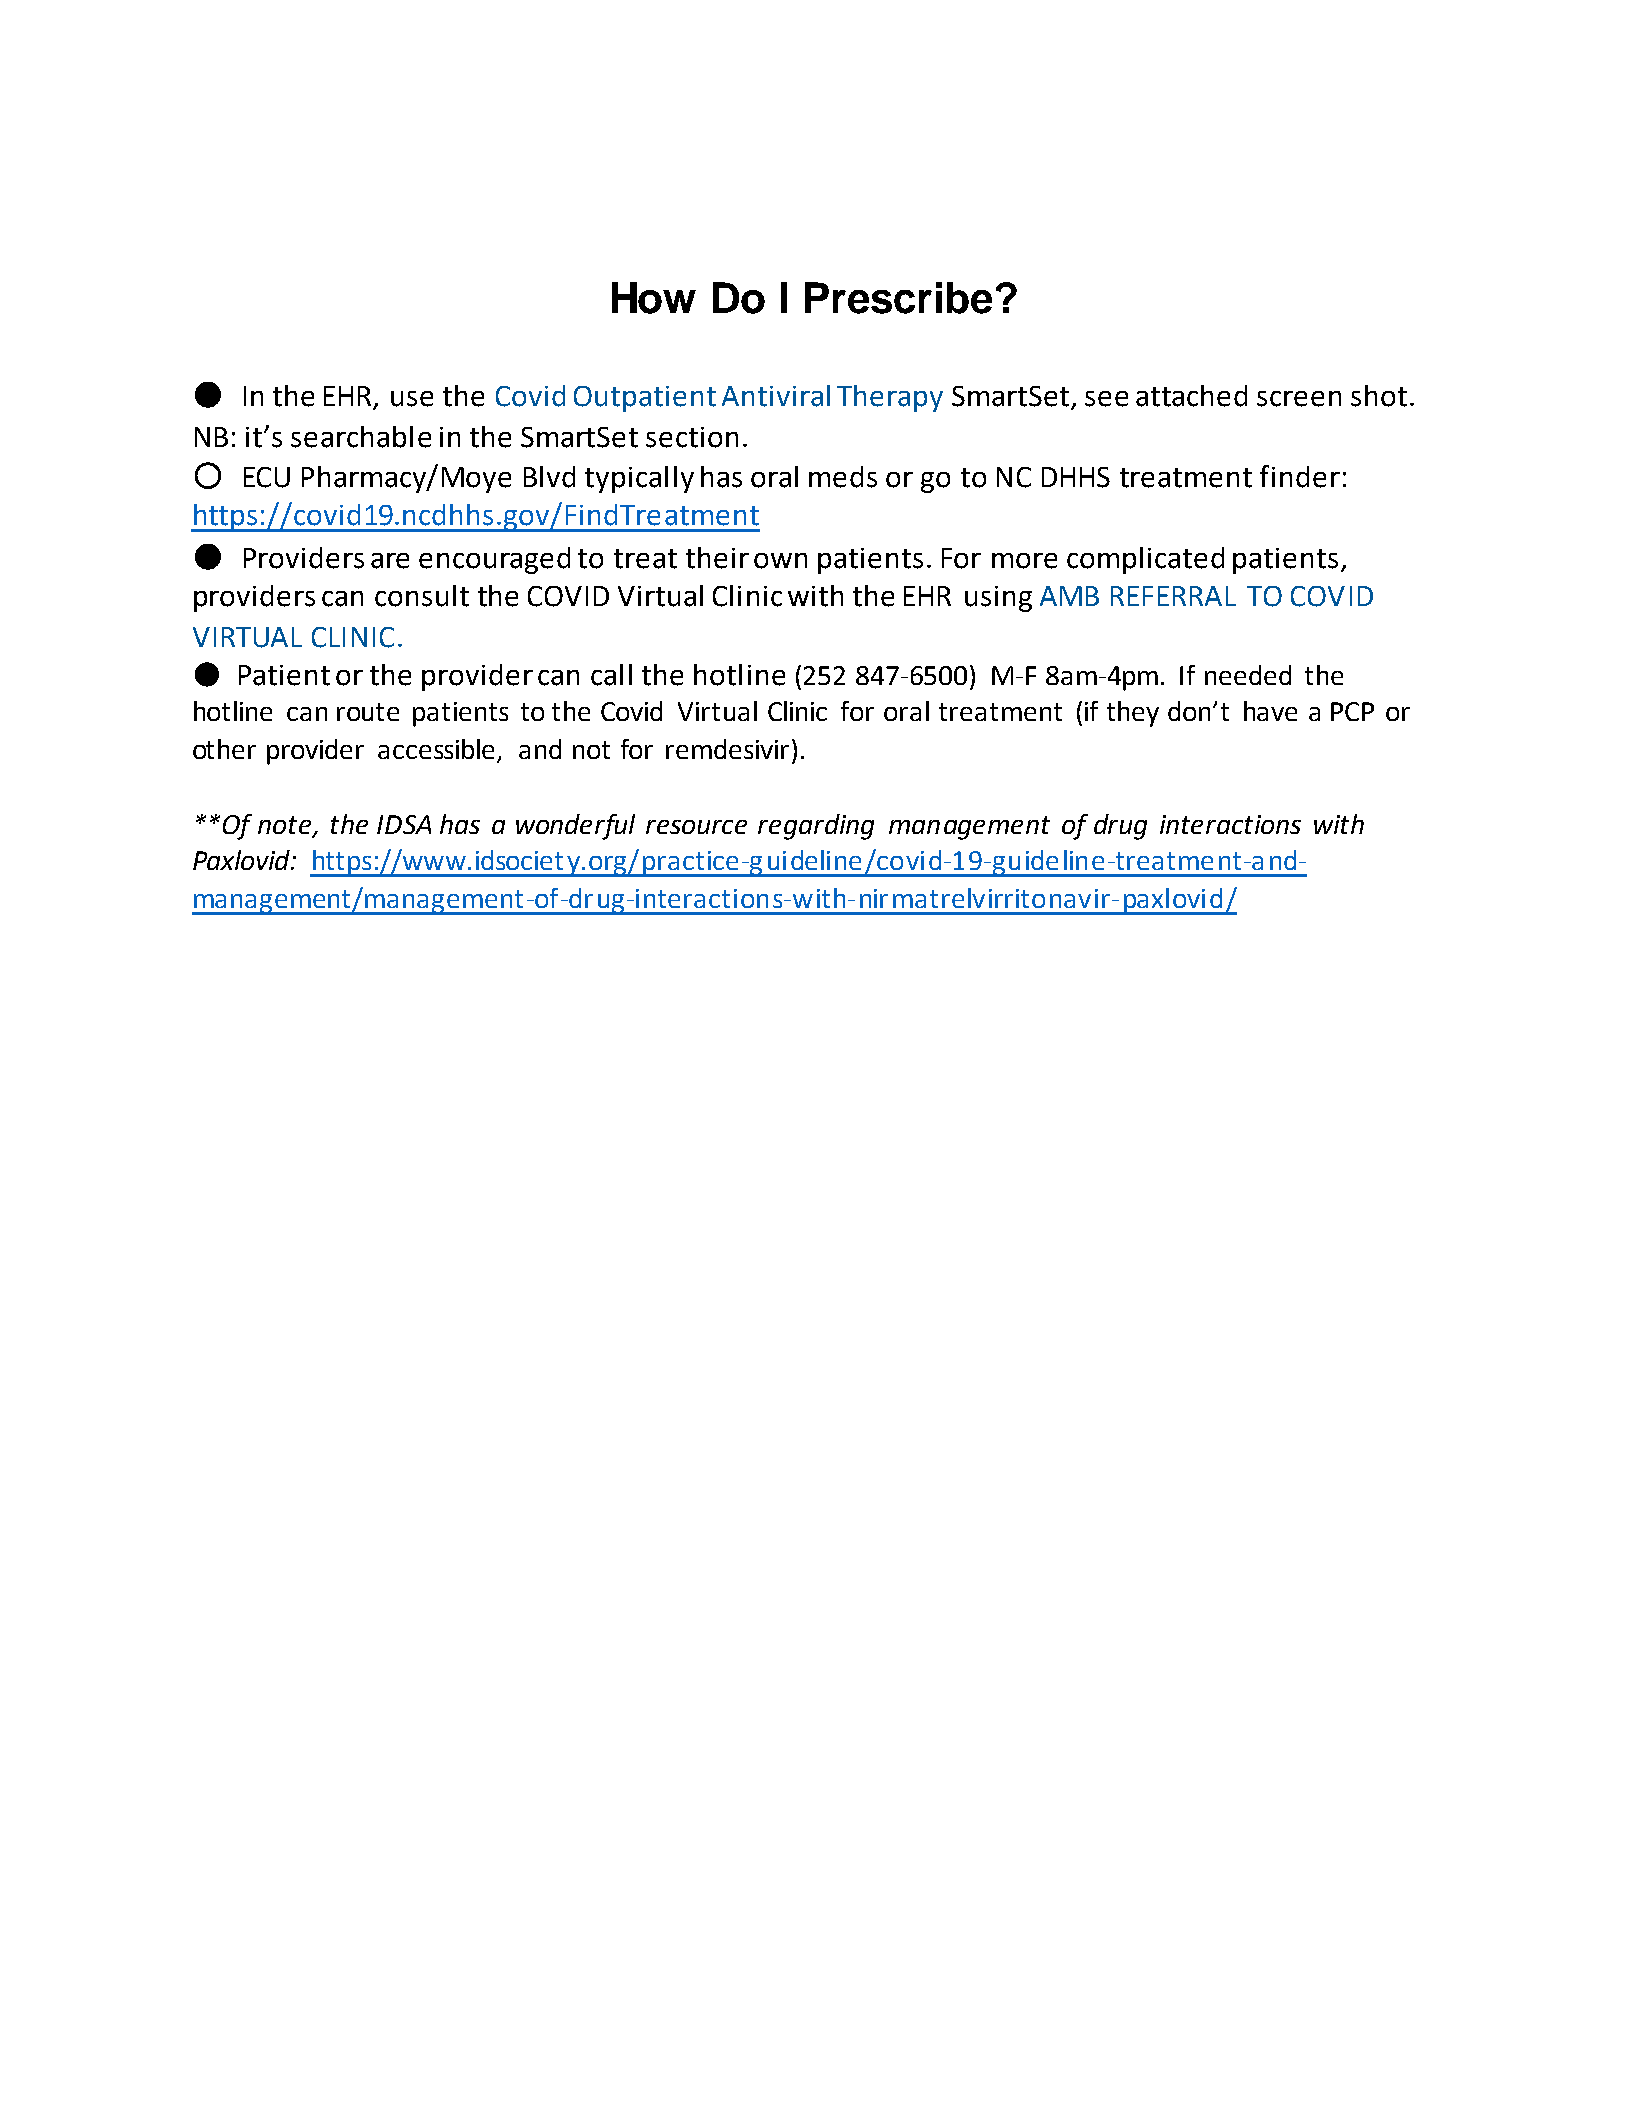 This screenshot has width=1626, height=2104. What do you see at coordinates (654, 298) in the screenshot?
I see `How` at bounding box center [654, 298].
